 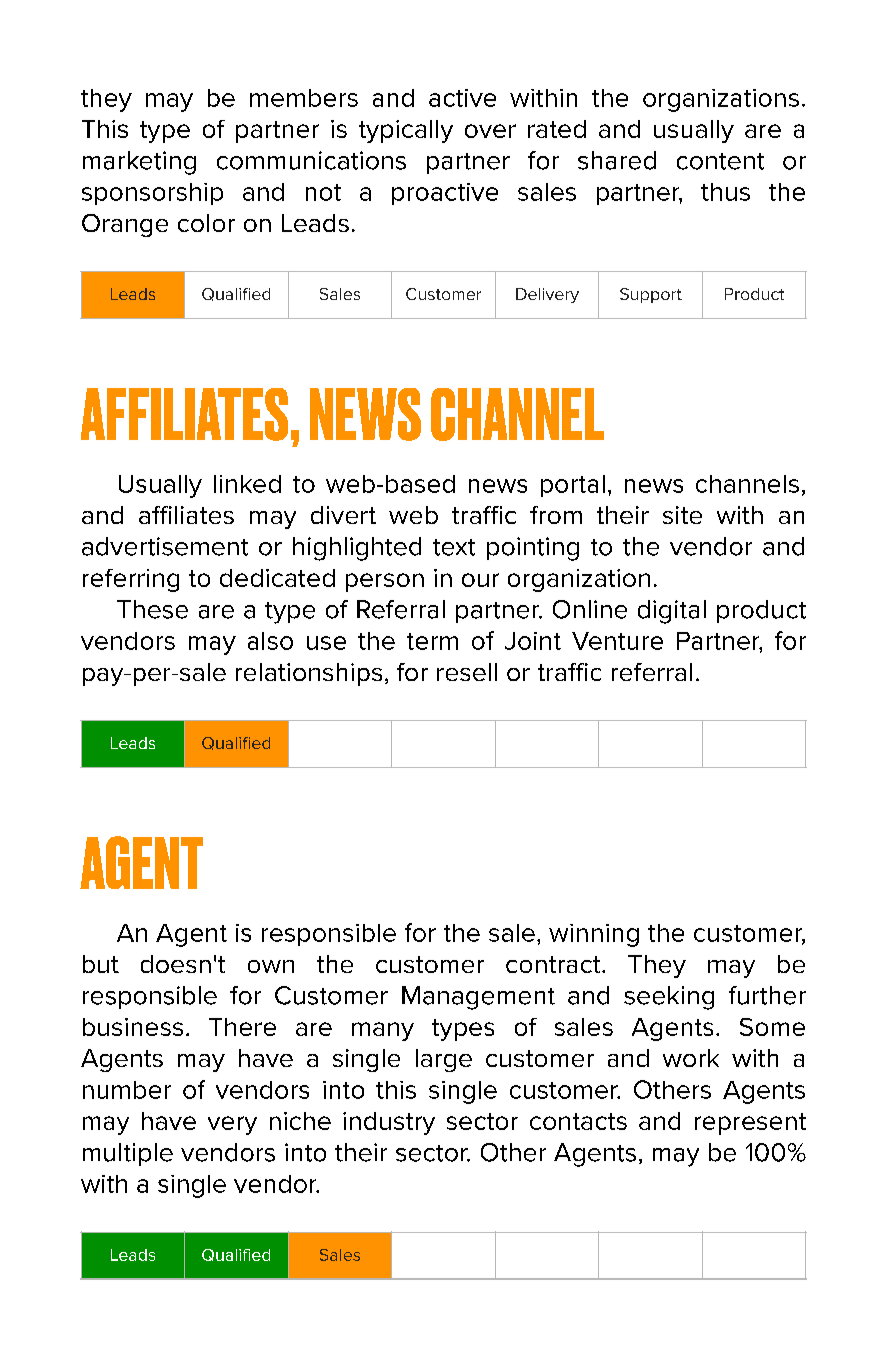 What do you see at coordinates (406, 131) in the document?
I see `typically` at bounding box center [406, 131].
